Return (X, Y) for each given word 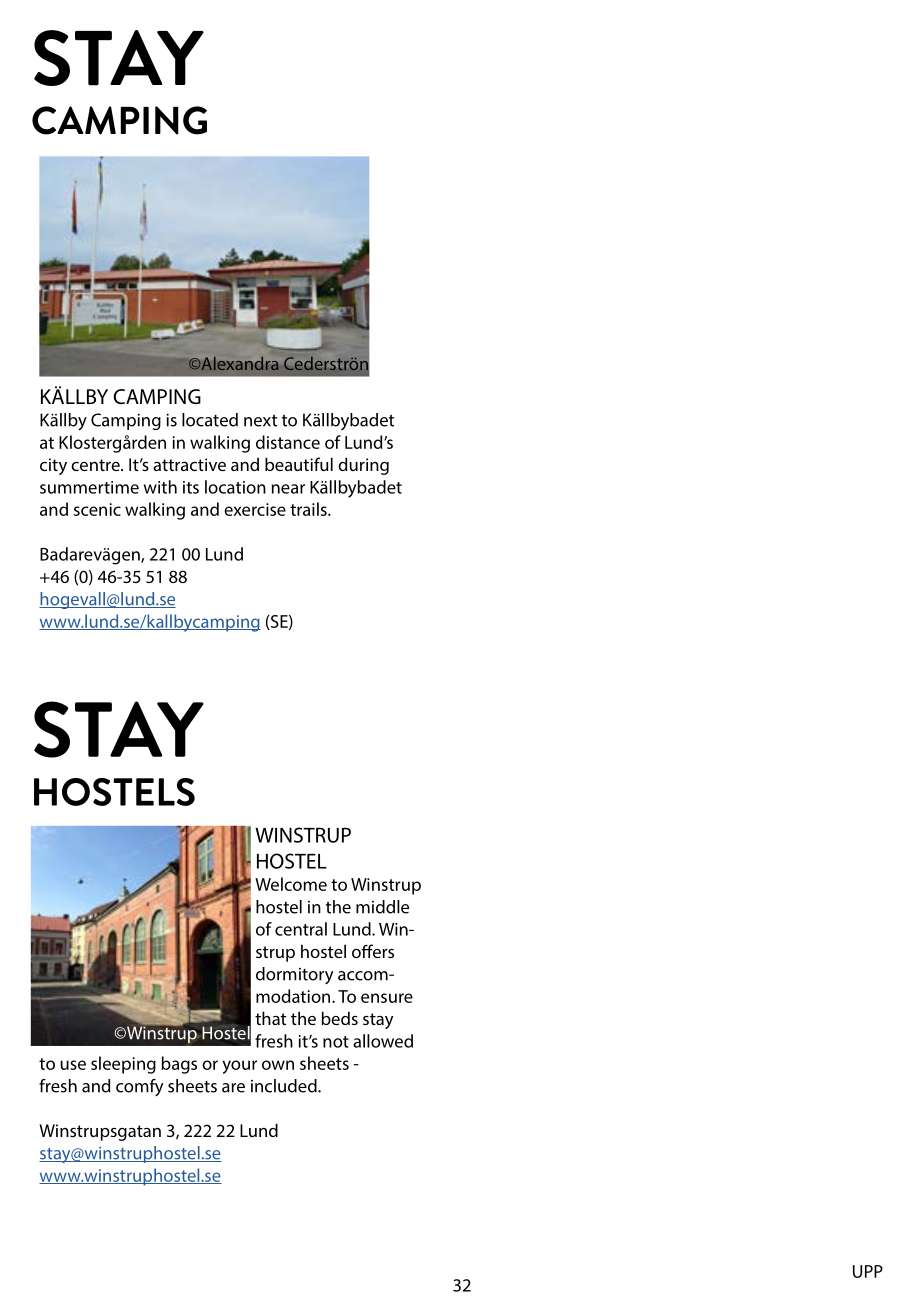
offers (373, 951)
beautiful (299, 464)
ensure (387, 998)
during (363, 466)
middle (382, 907)
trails (309, 509)
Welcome (291, 884)
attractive (189, 464)
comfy (139, 1087)
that (270, 1018)
